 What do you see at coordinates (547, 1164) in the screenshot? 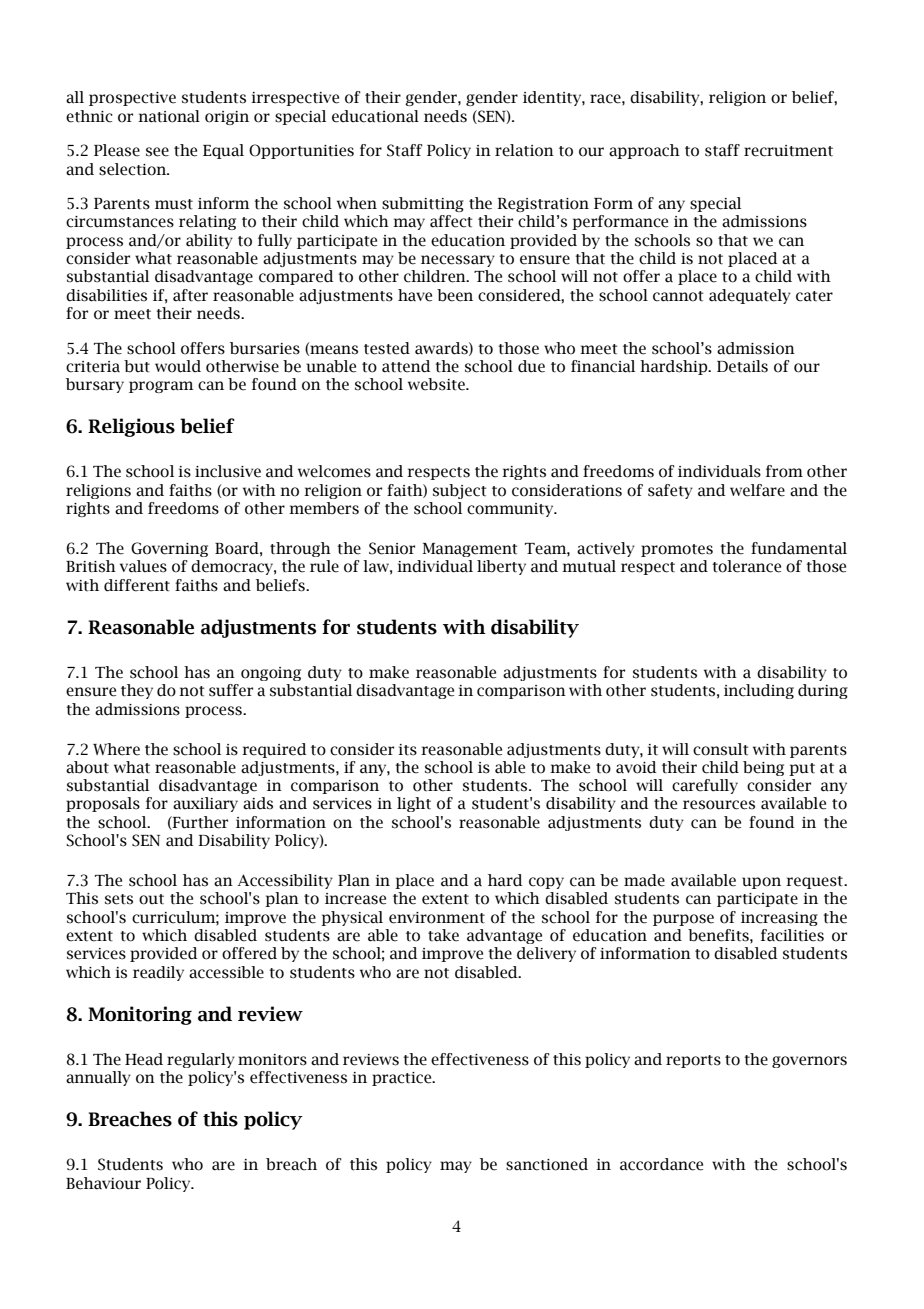
I see `sanctioned` at bounding box center [547, 1164].
